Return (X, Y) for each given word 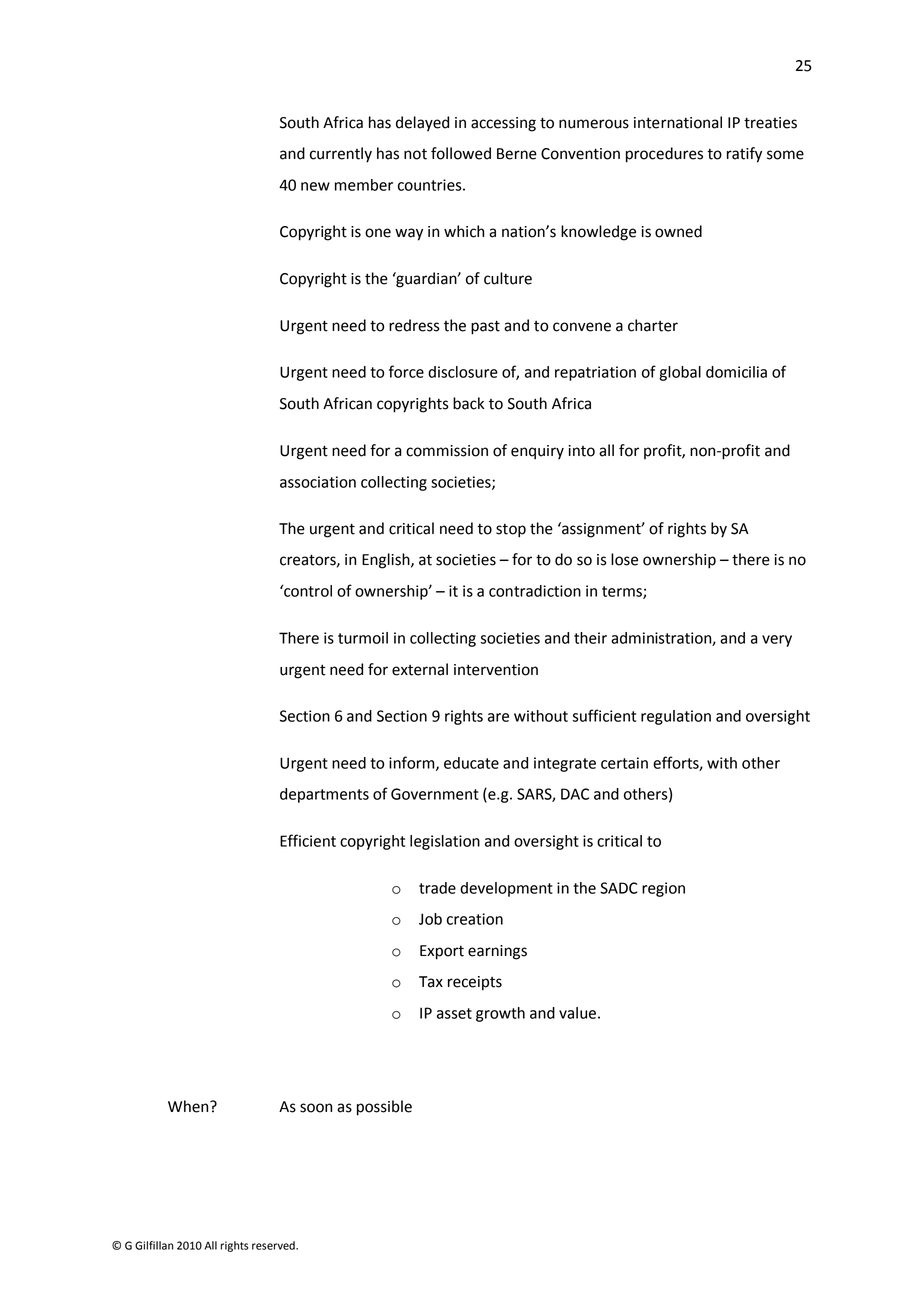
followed (461, 153)
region (663, 889)
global (680, 373)
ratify (744, 155)
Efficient (308, 840)
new (315, 186)
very (777, 641)
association (318, 482)
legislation (445, 842)
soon (316, 1108)
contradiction (535, 591)
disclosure (463, 372)
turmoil (363, 638)
